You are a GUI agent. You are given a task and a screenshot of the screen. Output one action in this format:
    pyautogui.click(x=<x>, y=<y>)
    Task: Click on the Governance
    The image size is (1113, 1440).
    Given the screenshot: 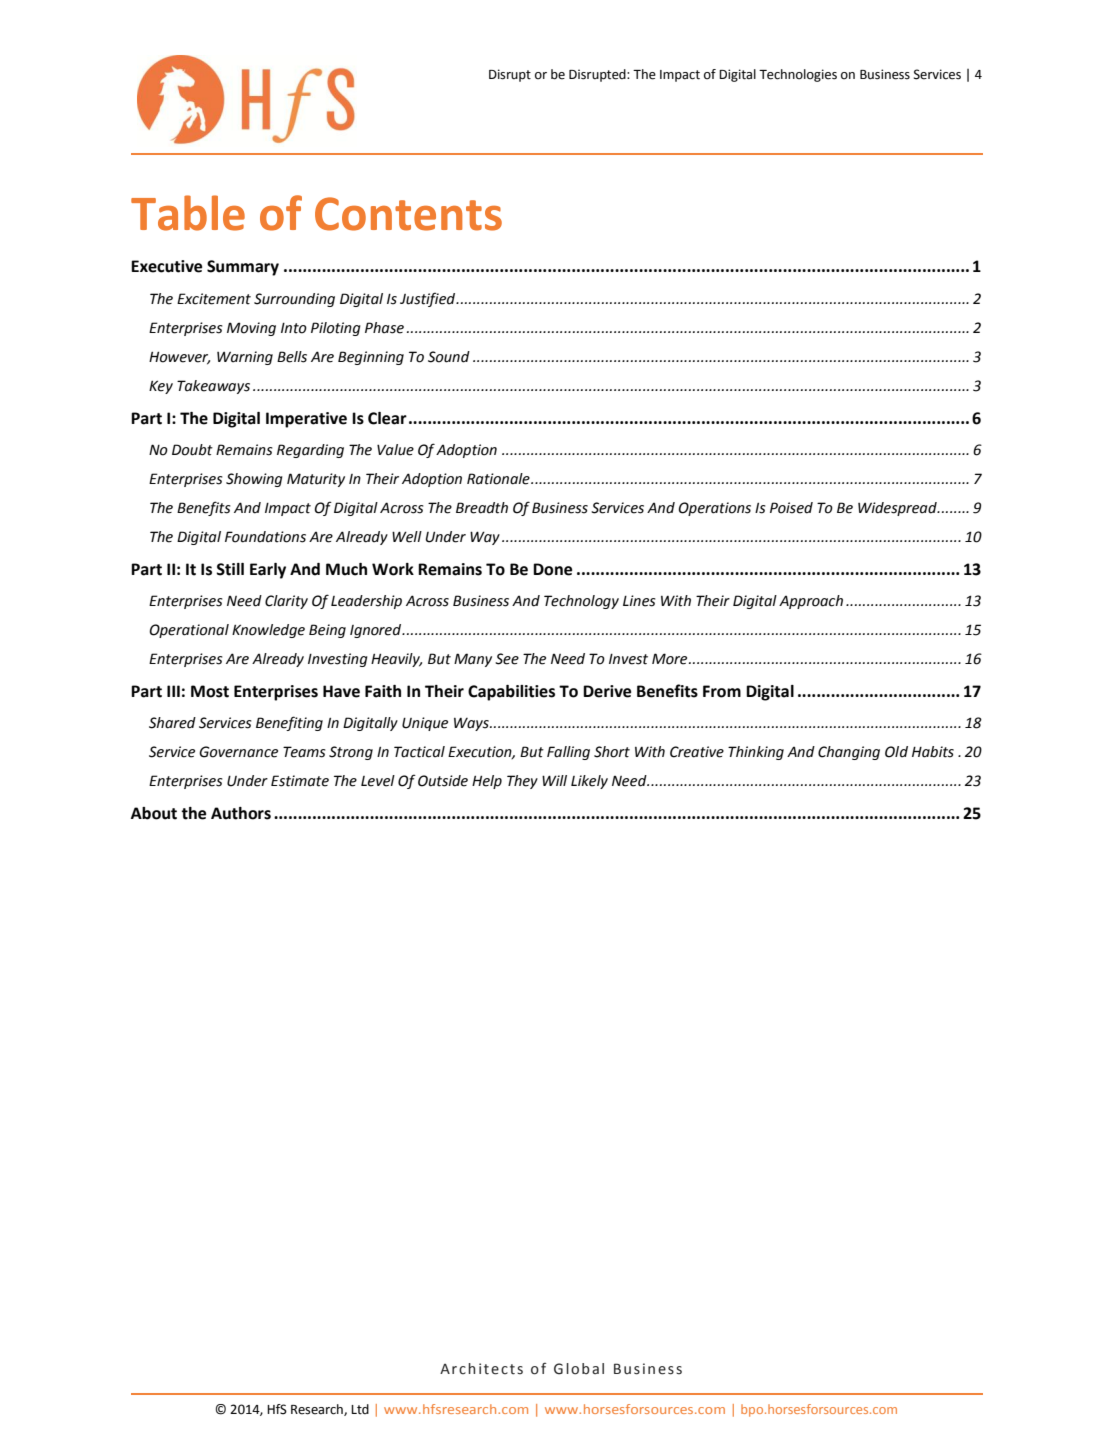 What is the action you would take?
    pyautogui.click(x=238, y=752)
